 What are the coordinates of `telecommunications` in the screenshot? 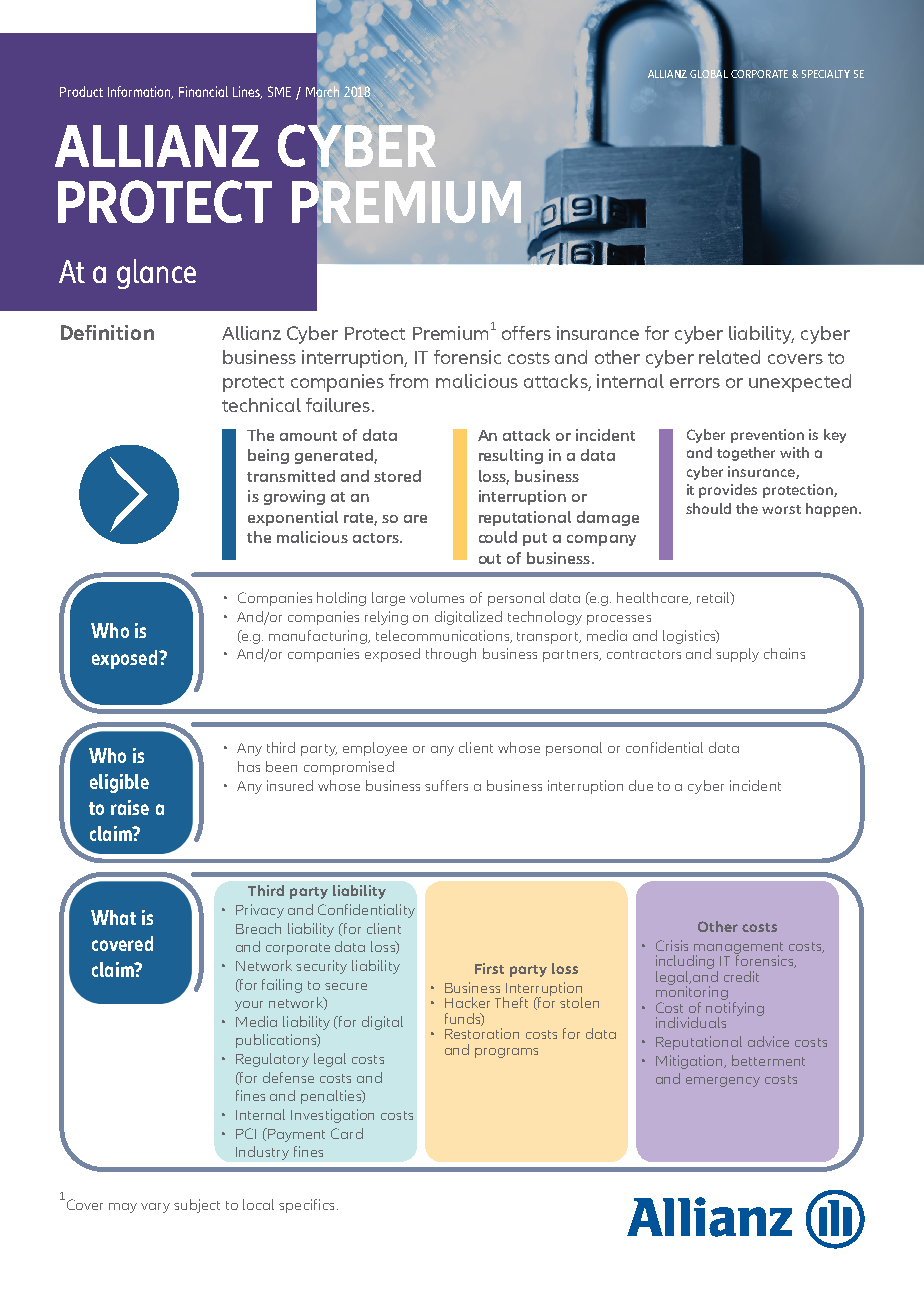 It's located at (444, 636).
